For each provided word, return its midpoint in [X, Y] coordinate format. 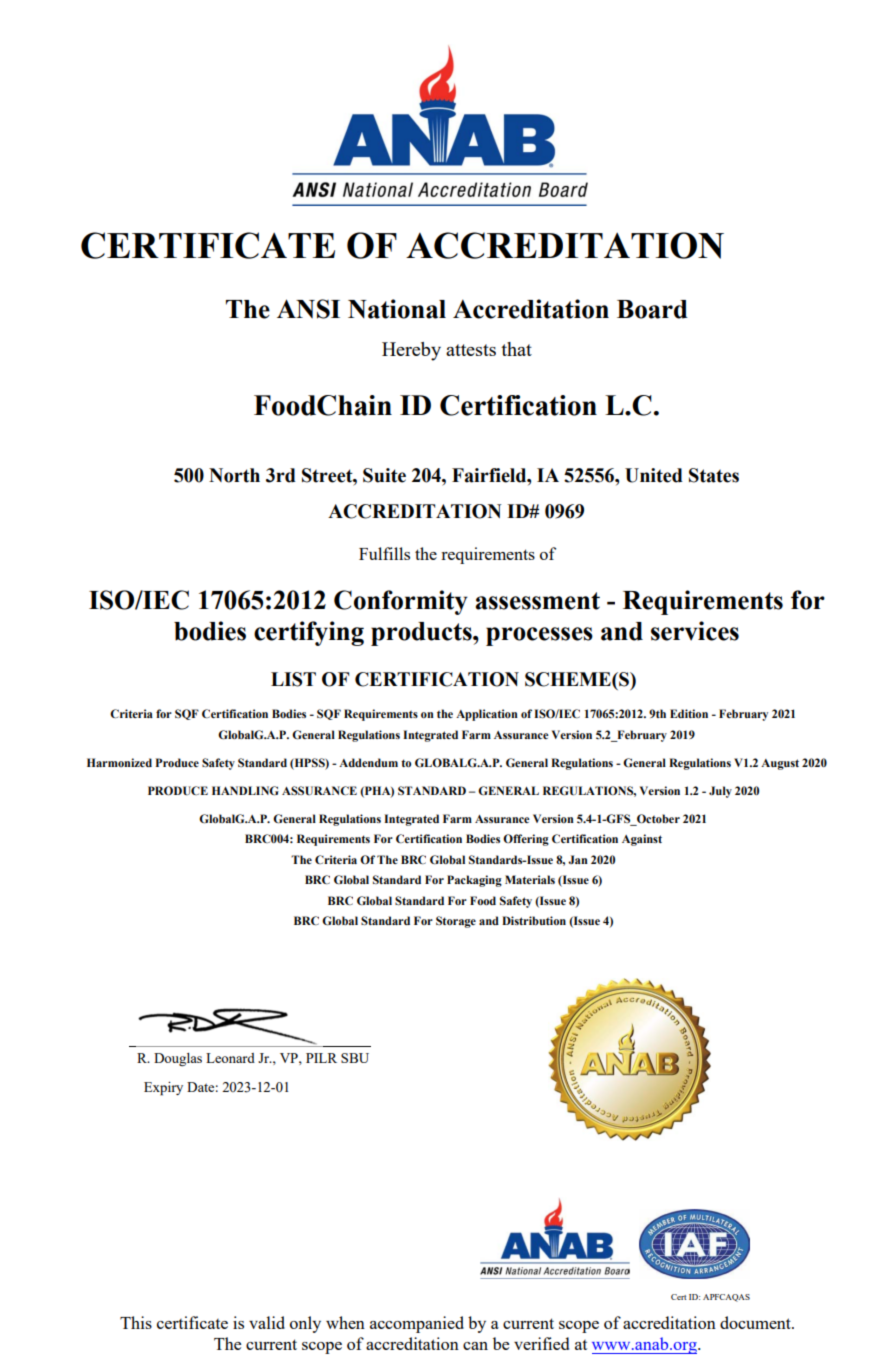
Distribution [534, 920]
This [136, 1322]
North [234, 475]
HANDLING [245, 791]
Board [652, 309]
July [720, 792]
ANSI [308, 309]
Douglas [178, 1059]
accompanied [417, 1324]
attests [471, 350]
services [695, 631]
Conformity [401, 602]
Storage [456, 922]
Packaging [474, 881]
